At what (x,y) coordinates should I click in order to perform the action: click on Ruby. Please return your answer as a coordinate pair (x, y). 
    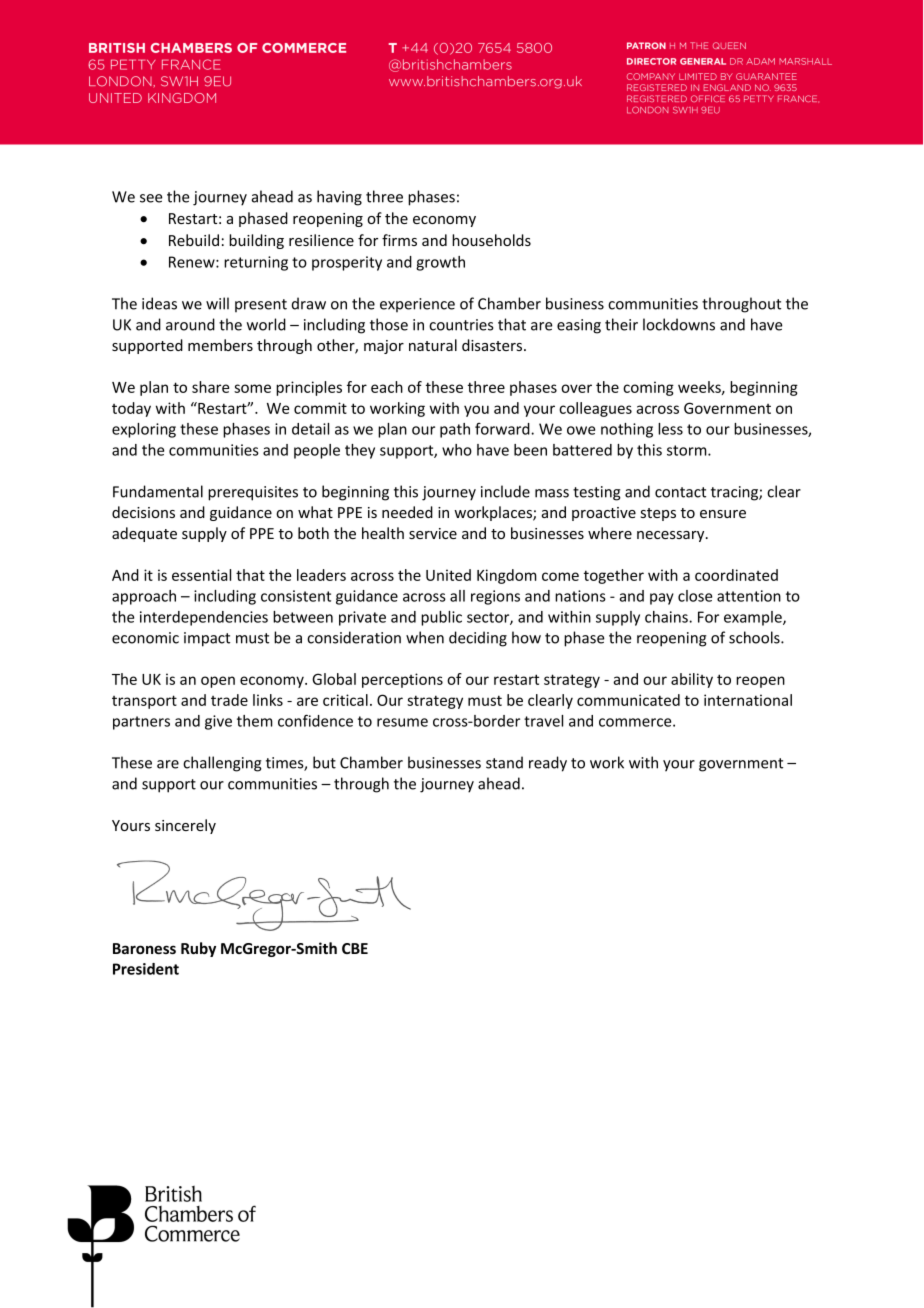
    Looking at the image, I should click on (198, 949).
